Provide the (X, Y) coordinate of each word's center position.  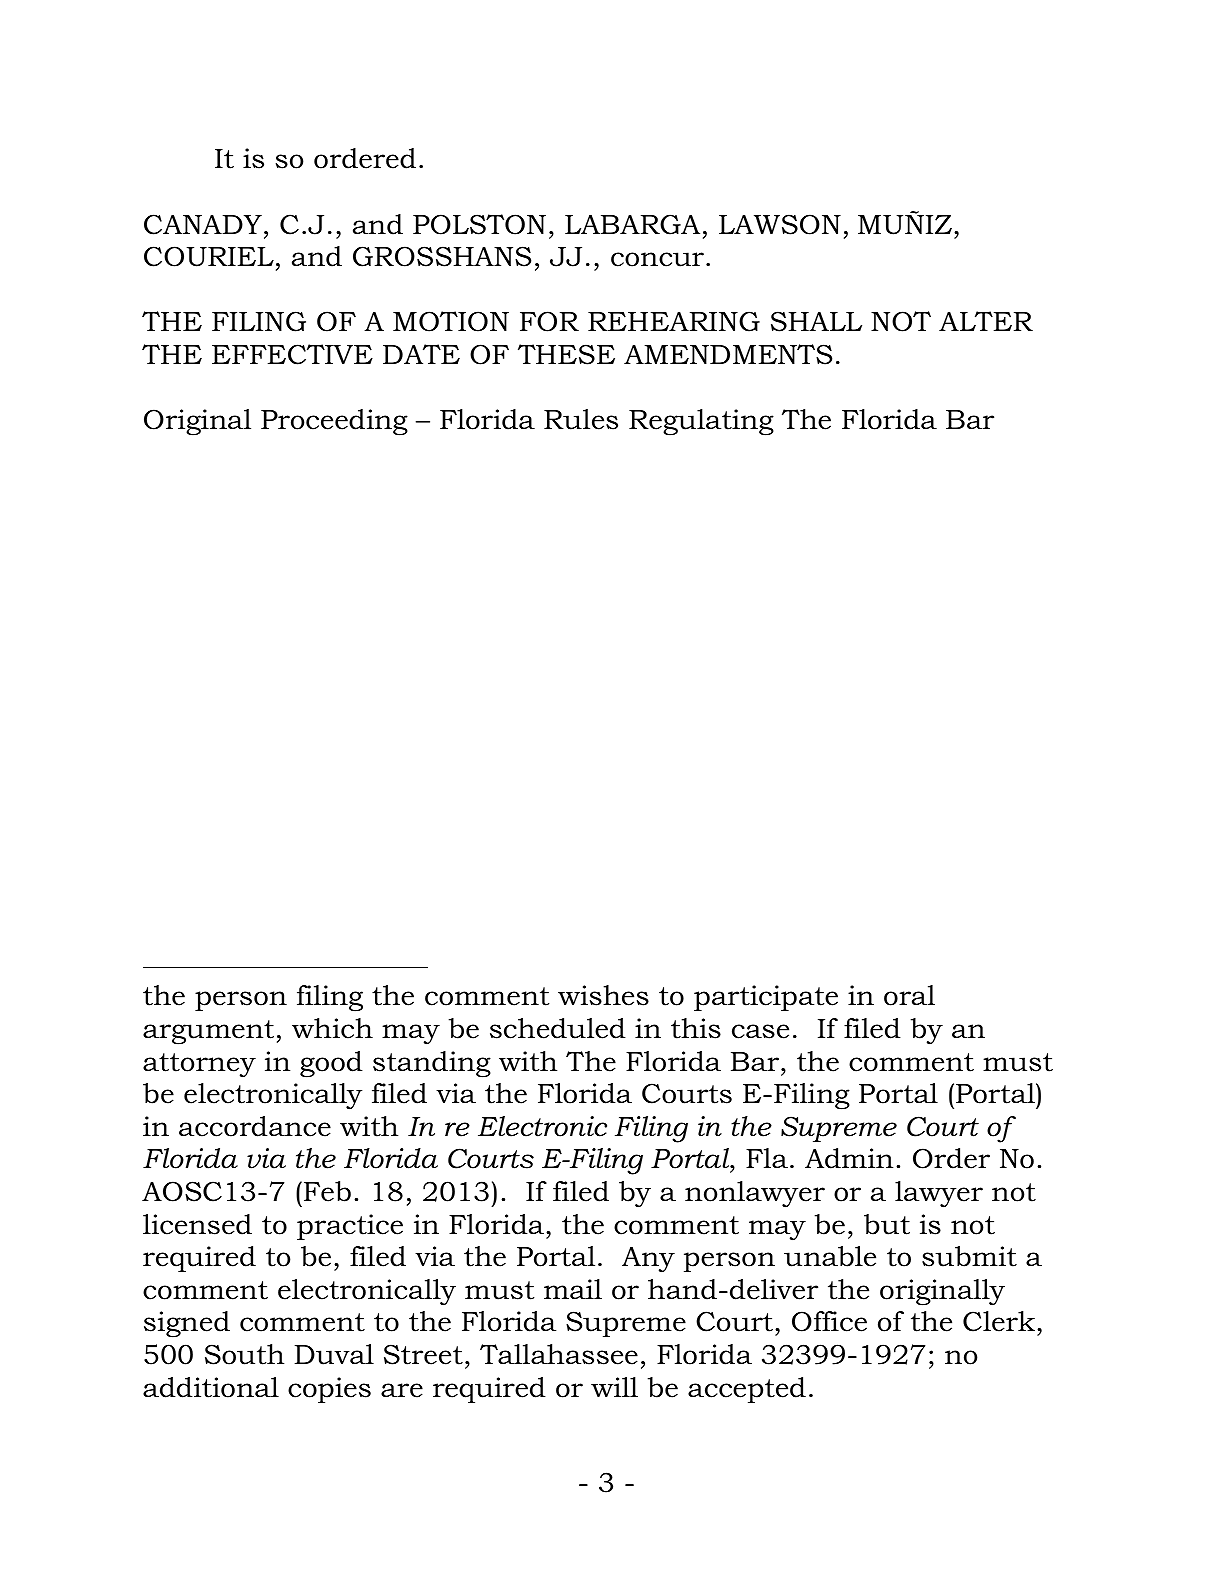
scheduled (558, 1028)
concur (657, 259)
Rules (581, 419)
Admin (849, 1158)
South (244, 1354)
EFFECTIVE (292, 354)
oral (909, 995)
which (332, 1028)
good (331, 1064)
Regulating (701, 422)
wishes (603, 995)
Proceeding (334, 422)
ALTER (986, 321)
